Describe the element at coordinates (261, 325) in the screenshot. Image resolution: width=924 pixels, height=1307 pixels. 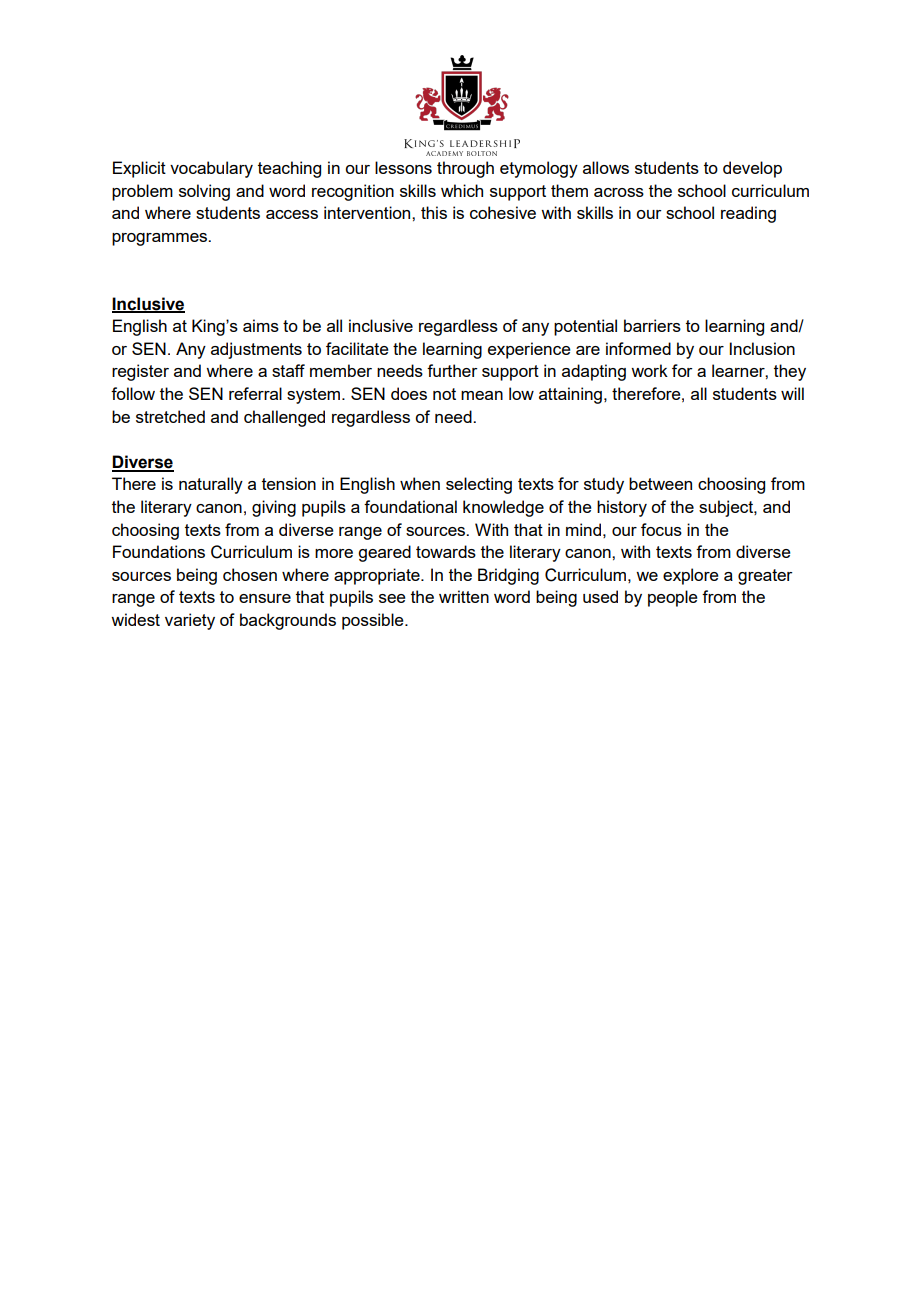
I see `aims` at that location.
